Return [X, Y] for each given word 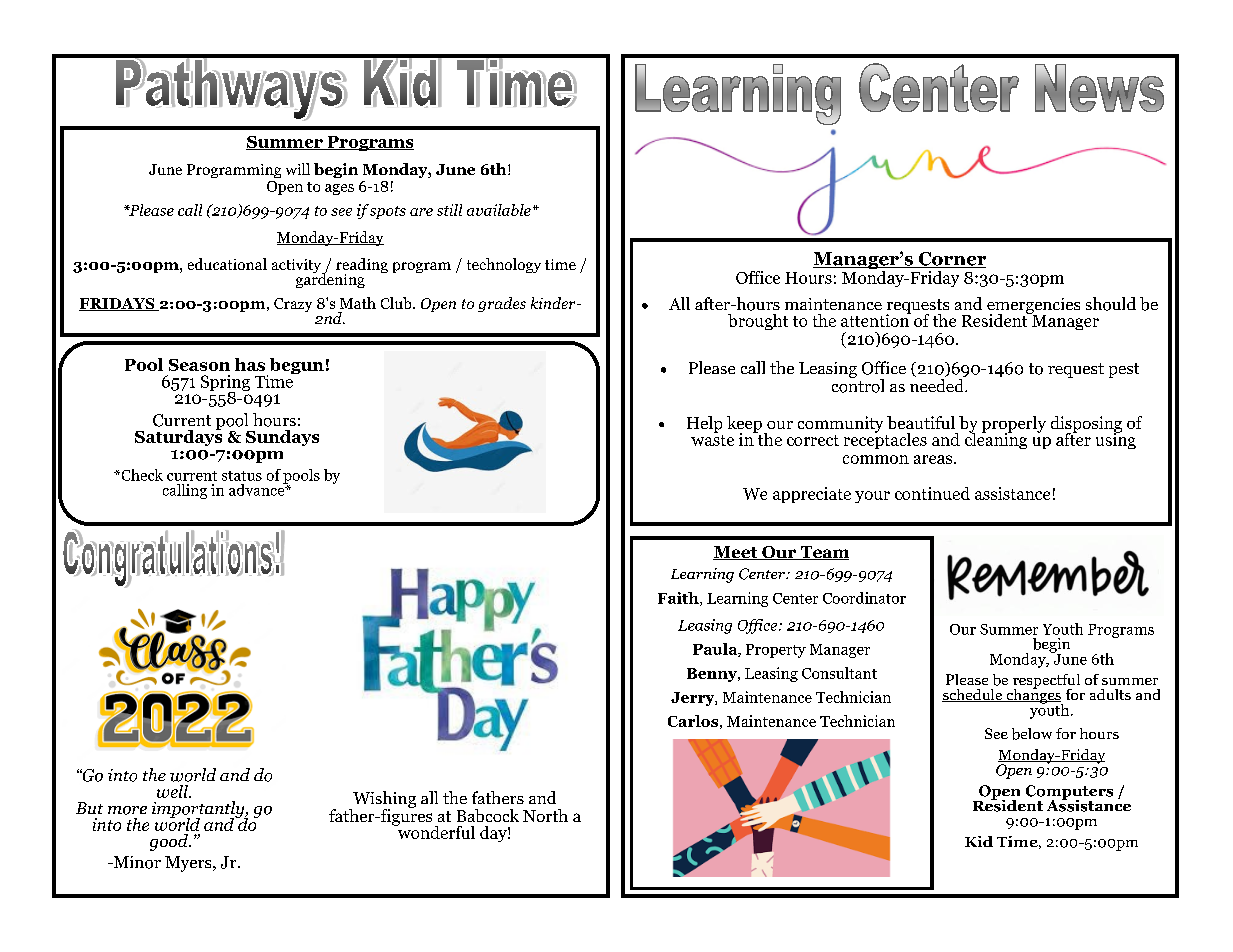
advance [258, 488]
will [298, 169]
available [499, 210]
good [170, 842]
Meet [736, 553]
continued [932, 493]
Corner [951, 260]
